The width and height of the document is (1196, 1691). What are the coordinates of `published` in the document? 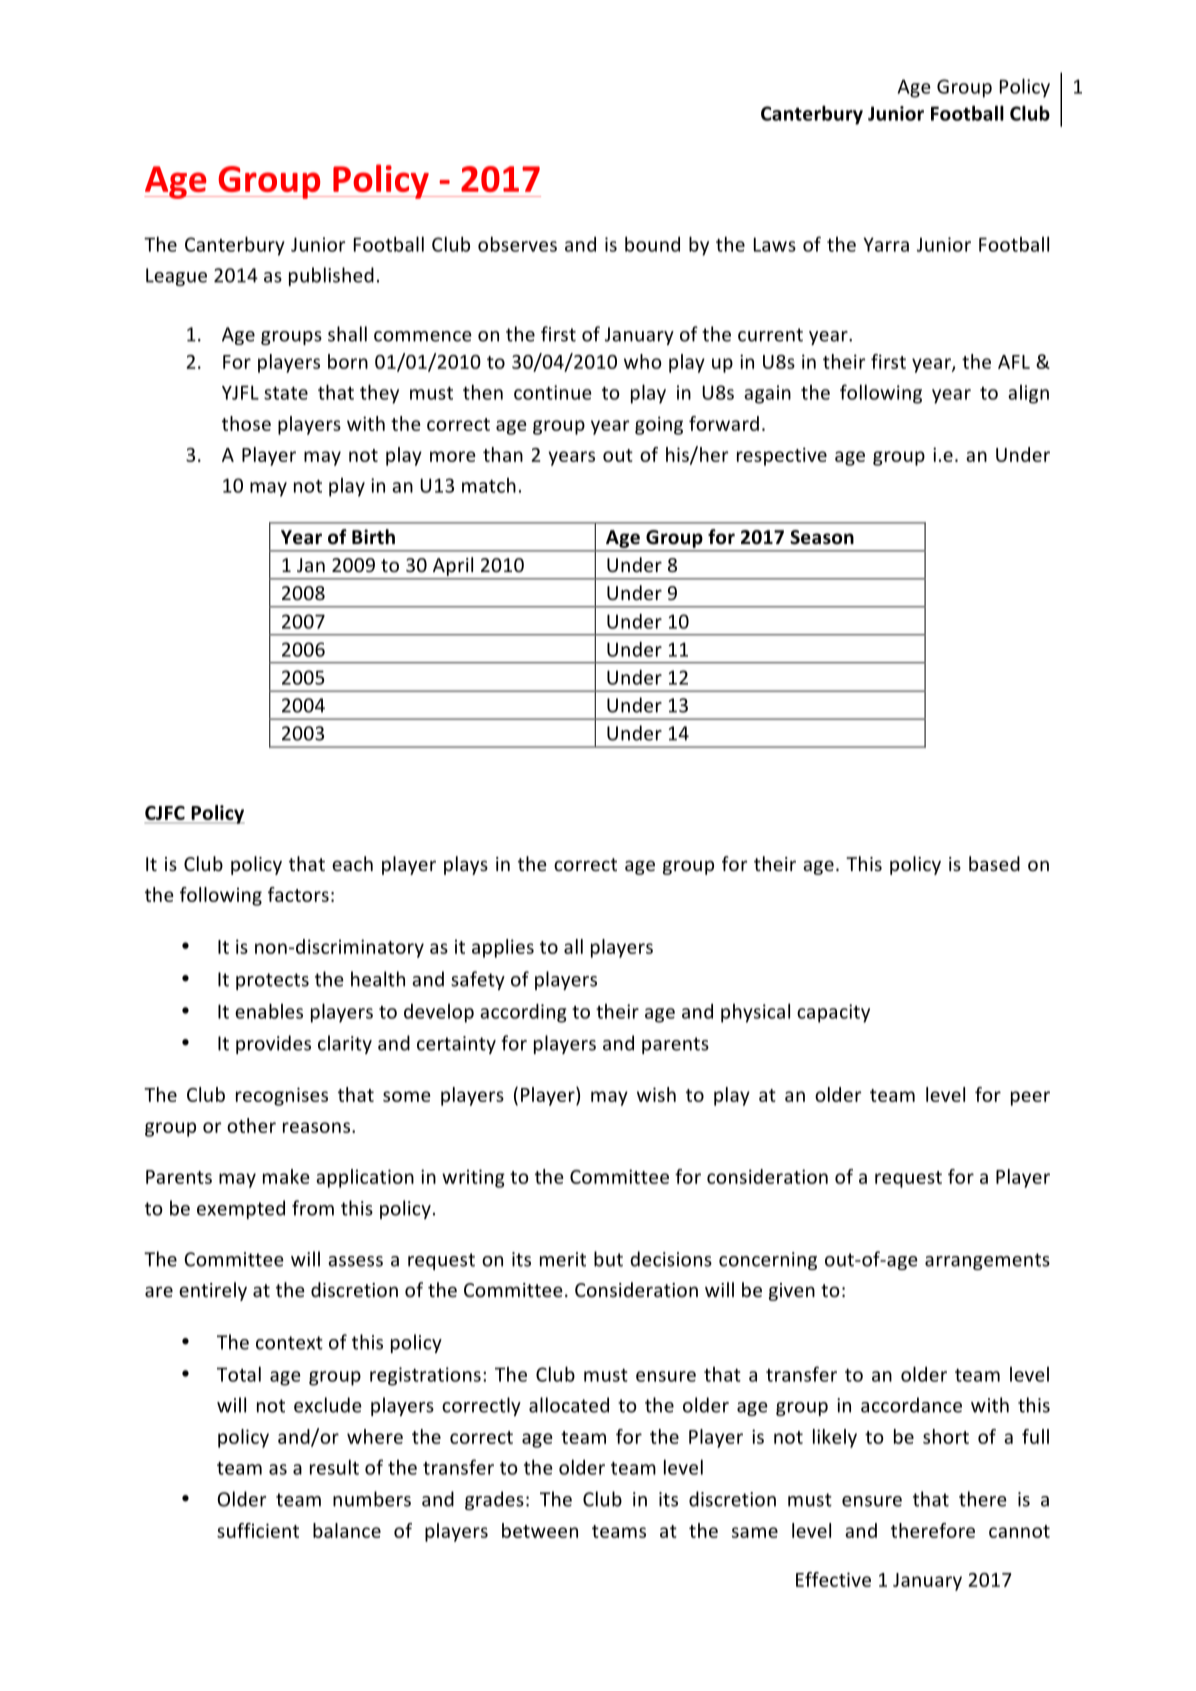 It's located at (331, 276).
